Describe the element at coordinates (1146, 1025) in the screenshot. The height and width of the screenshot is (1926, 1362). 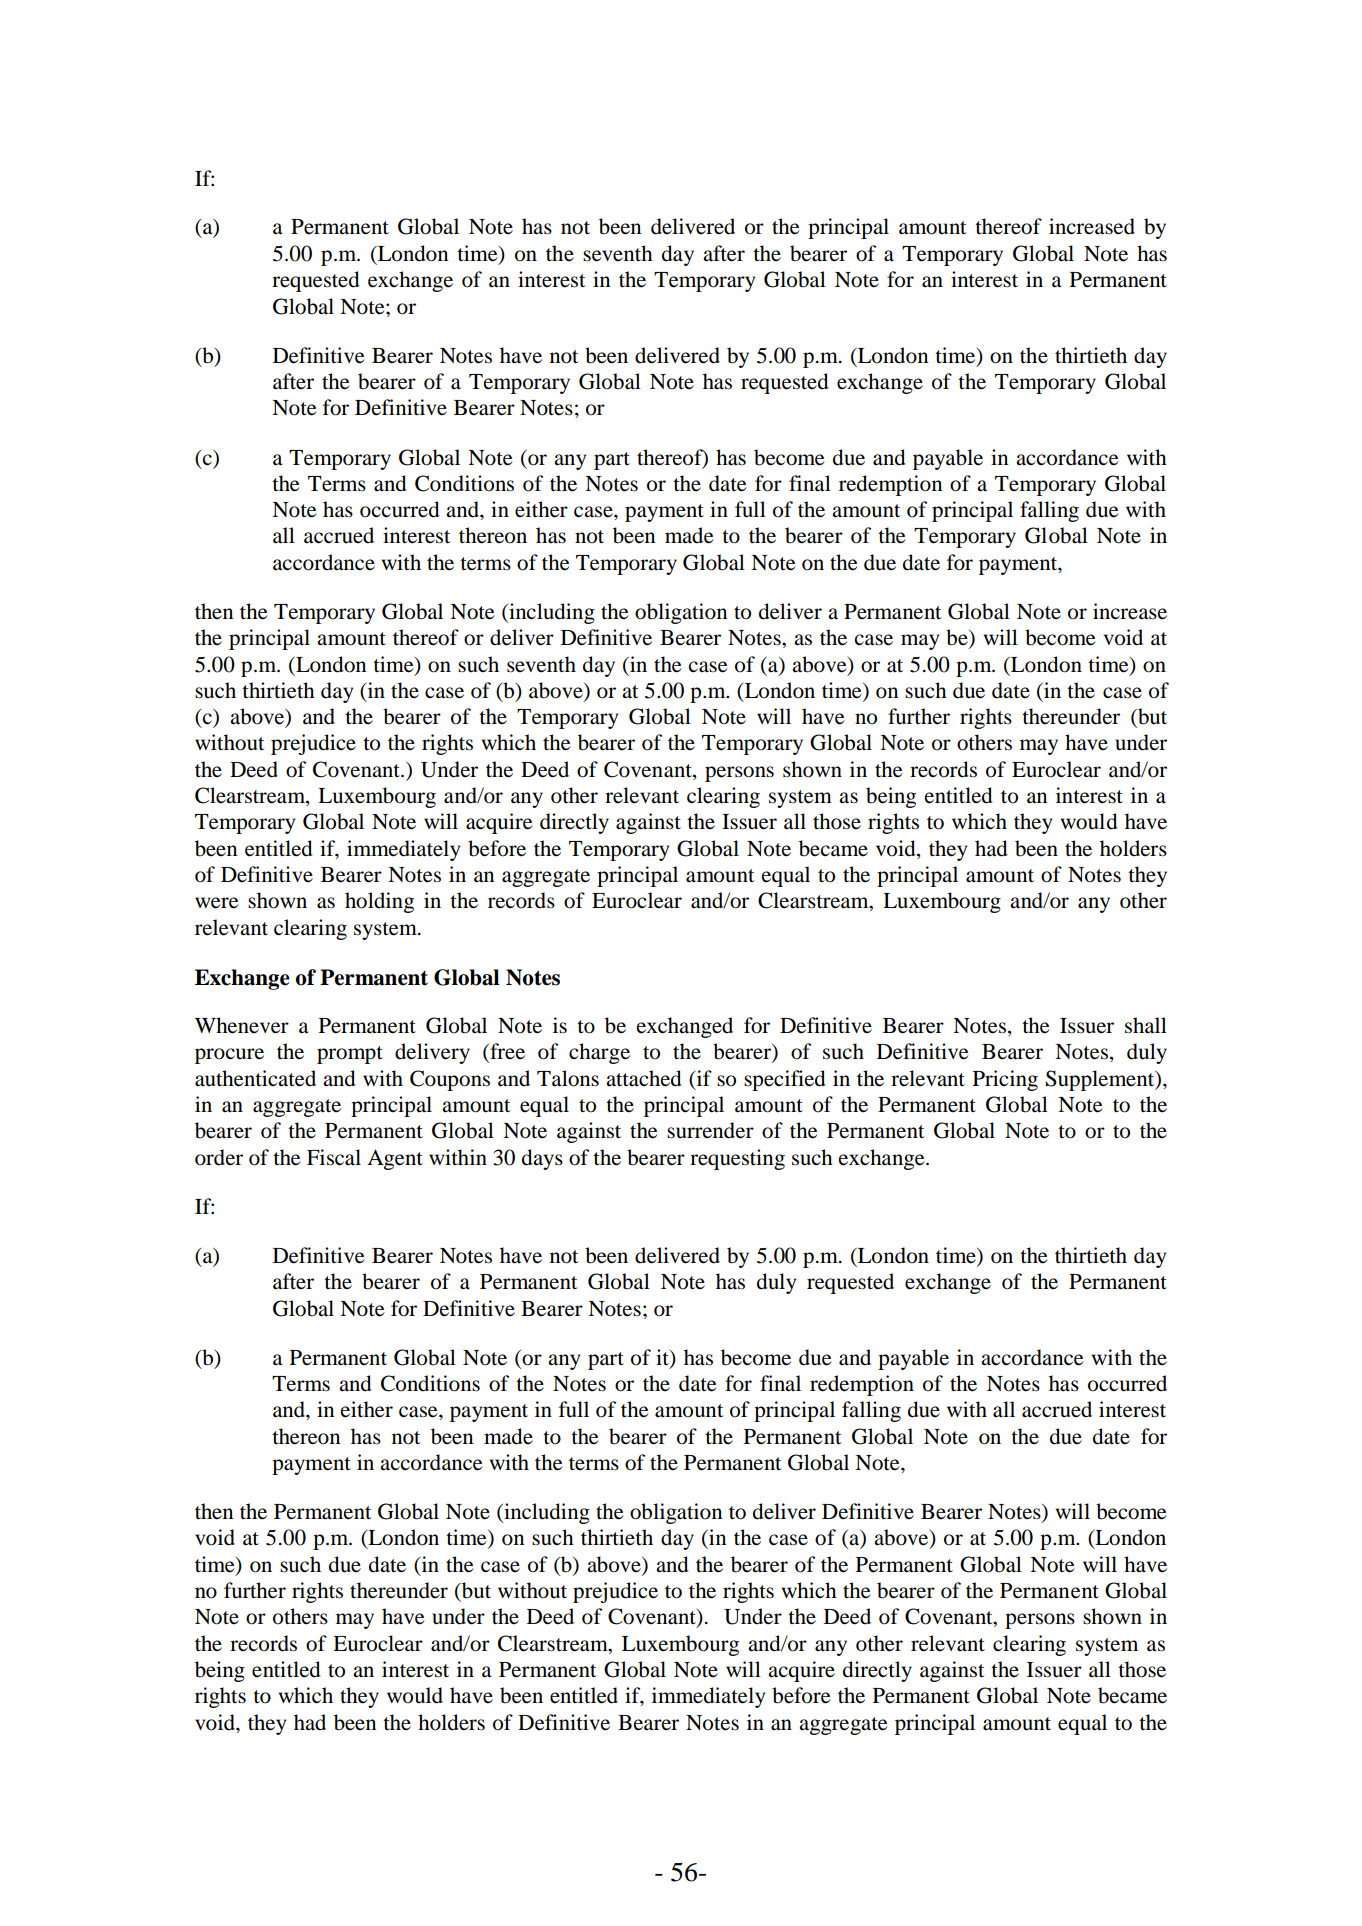
I see `shall` at that location.
